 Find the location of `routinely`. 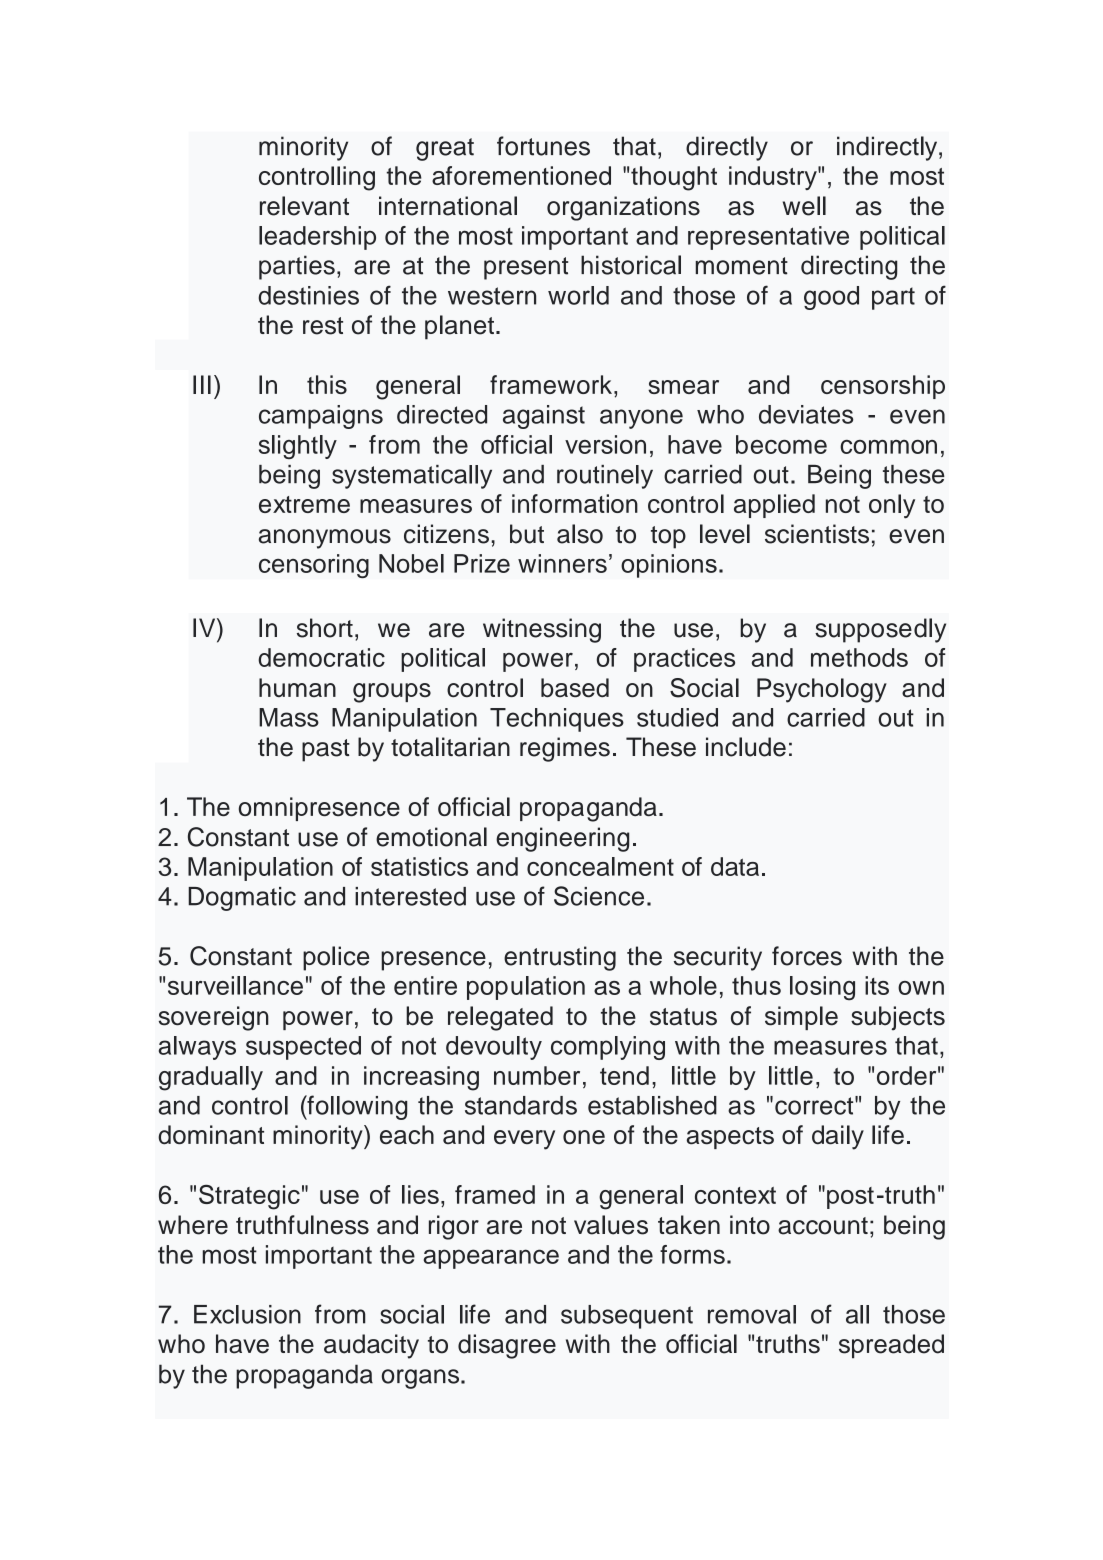

routinely is located at coordinates (605, 477).
